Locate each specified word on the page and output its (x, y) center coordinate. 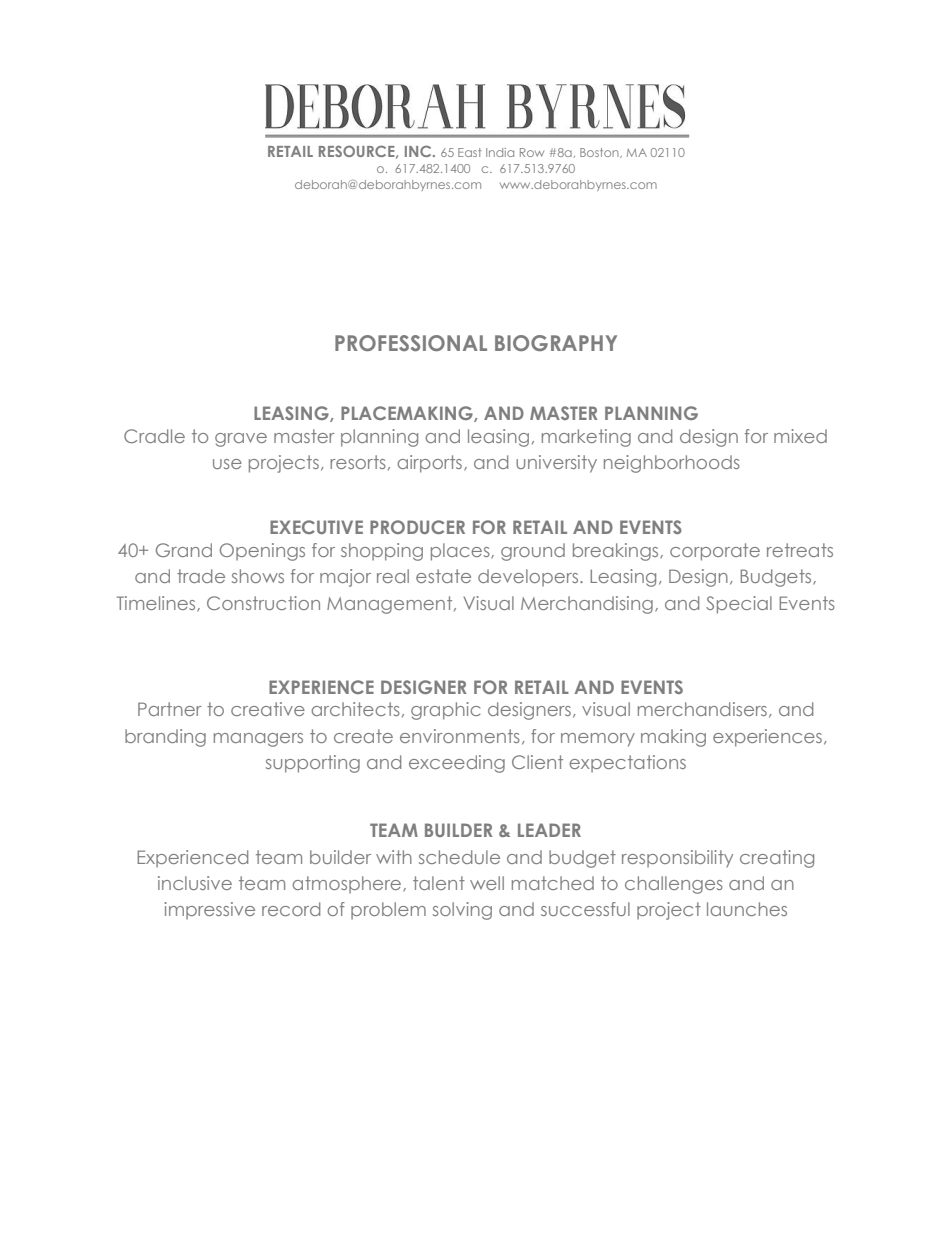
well (487, 883)
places (461, 552)
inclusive (195, 883)
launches (747, 909)
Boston (600, 153)
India (500, 152)
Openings (262, 552)
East (469, 152)
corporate (715, 552)
